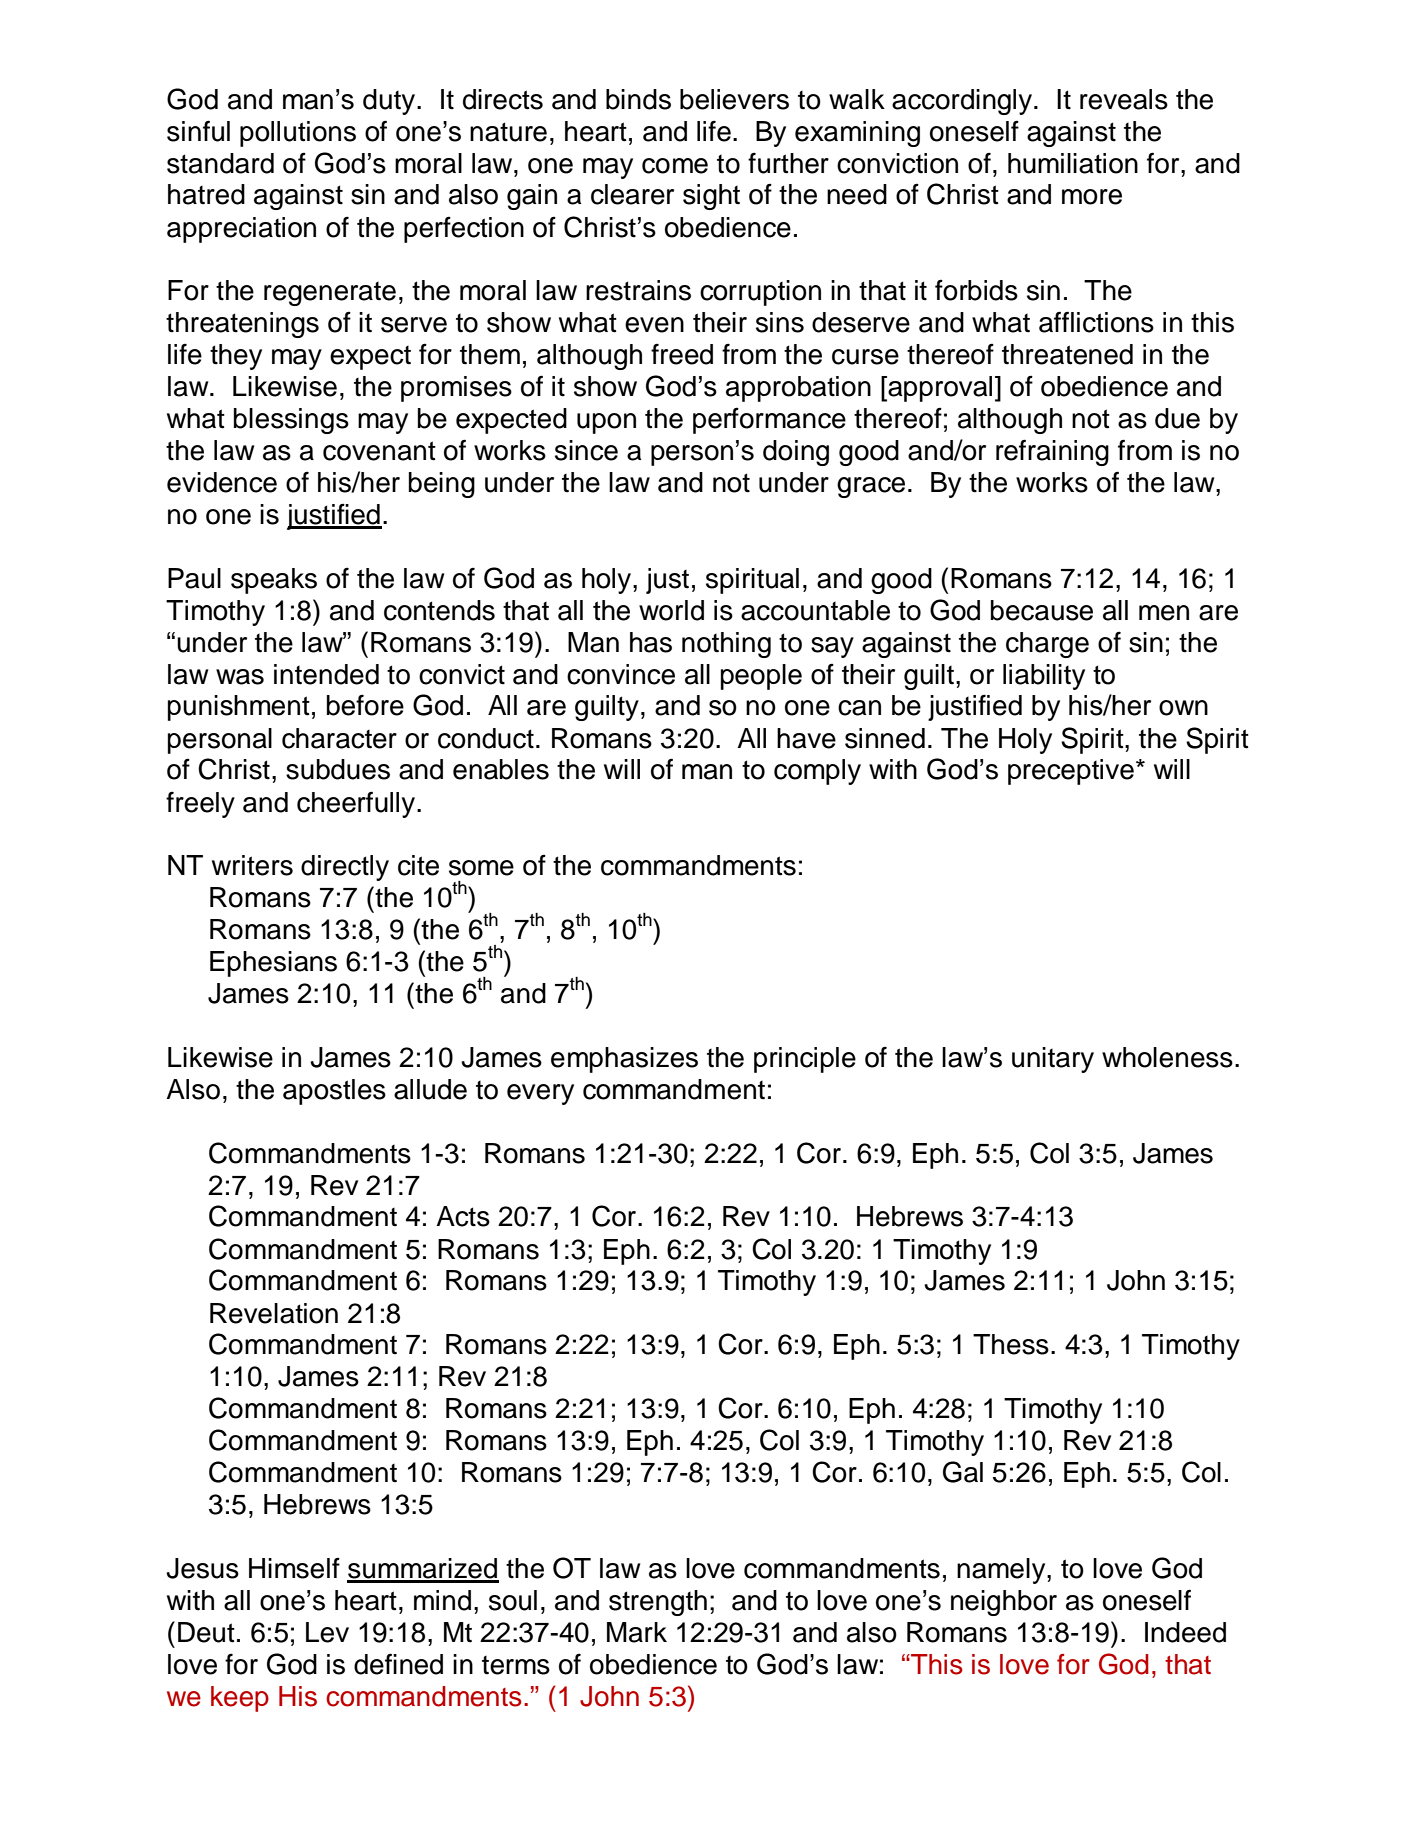  I want to click on humiliation, so click(1073, 163).
